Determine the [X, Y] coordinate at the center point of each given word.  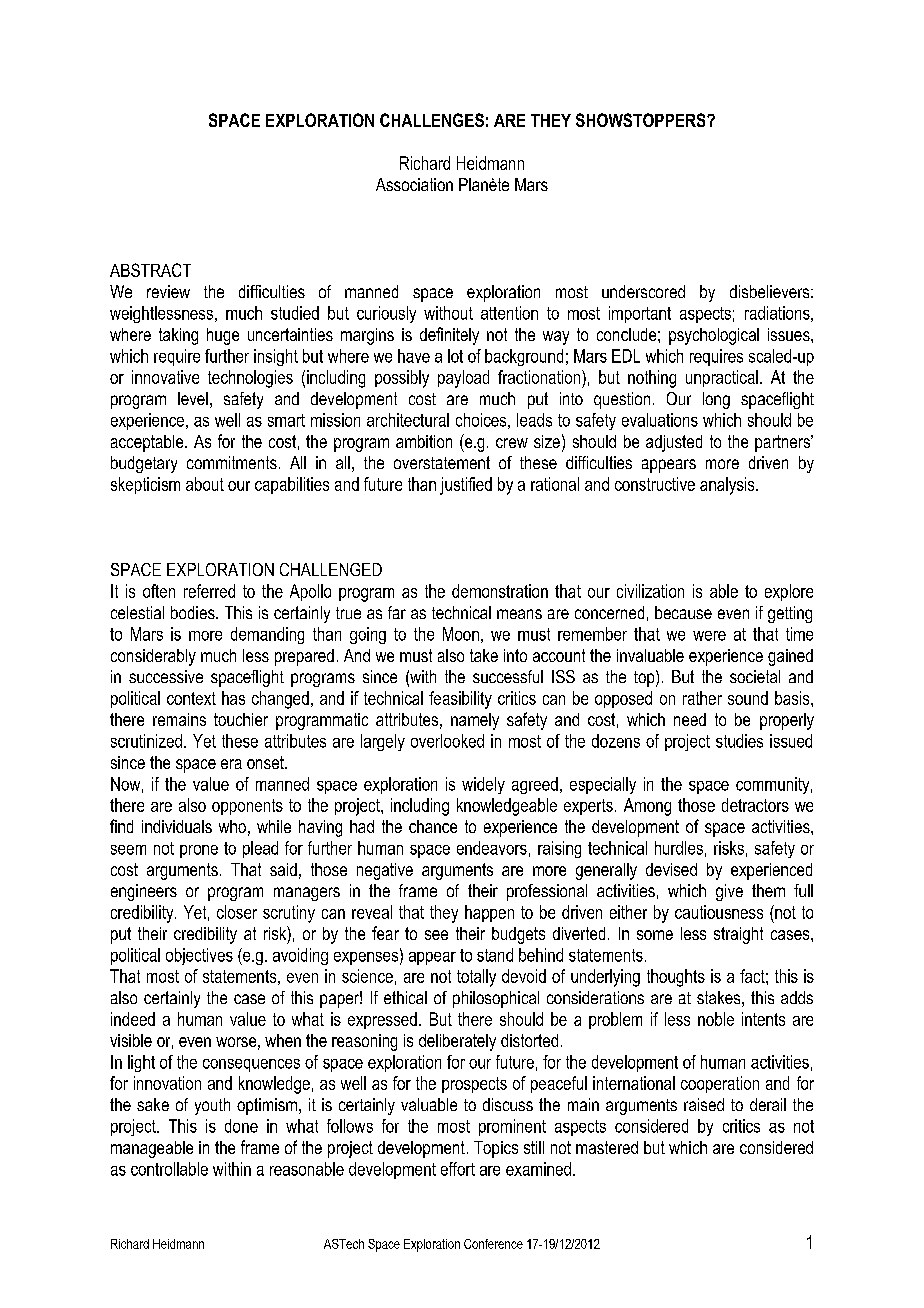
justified [466, 486]
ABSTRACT [150, 270]
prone [199, 851]
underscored [643, 291]
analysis [728, 486]
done [241, 1126]
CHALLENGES [432, 120]
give [729, 892]
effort [458, 1169]
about [205, 484]
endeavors [492, 848]
